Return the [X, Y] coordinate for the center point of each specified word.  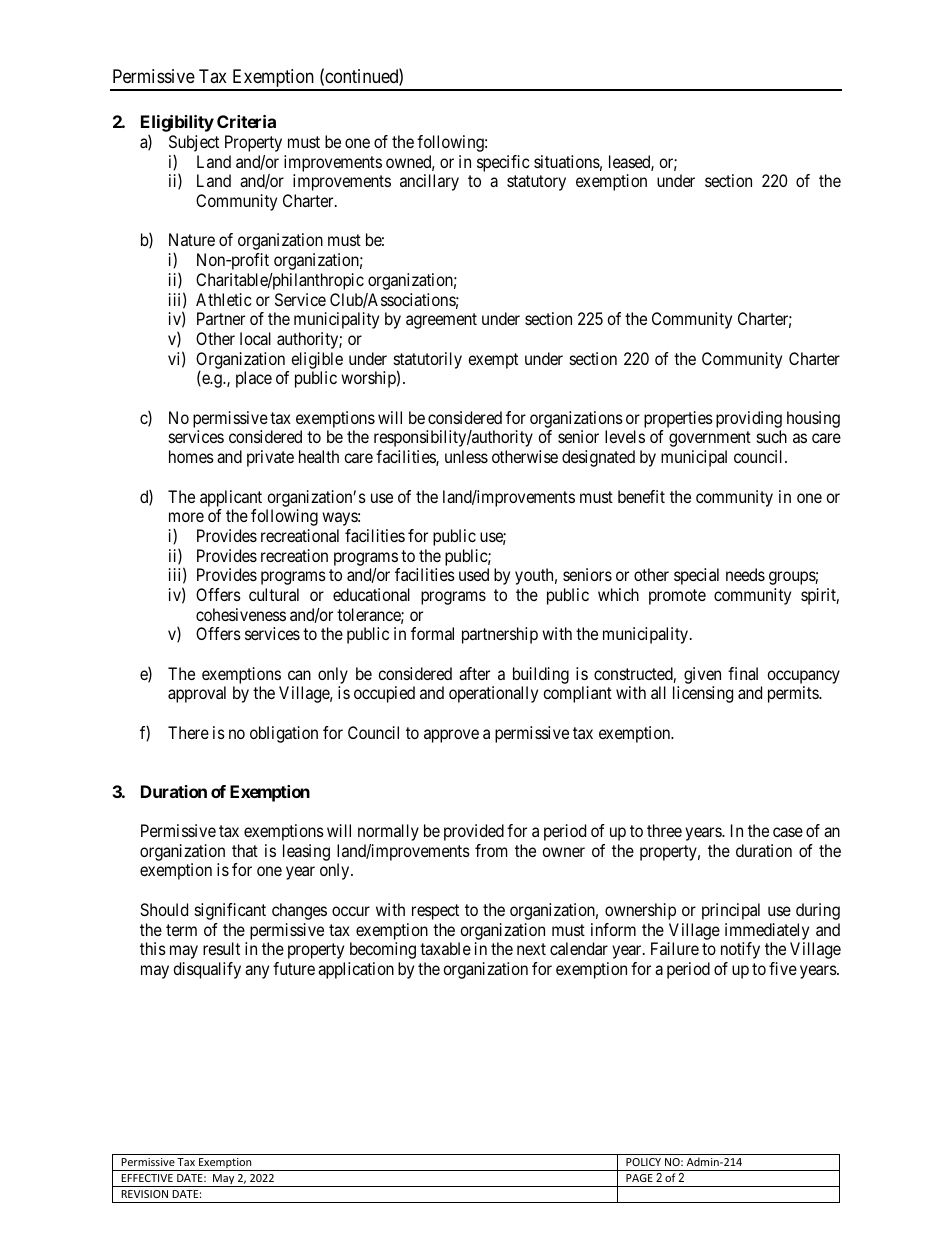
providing [749, 419]
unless [466, 456]
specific [503, 163]
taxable [445, 948]
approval [197, 694]
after [474, 673]
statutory [536, 183]
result [221, 948]
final [743, 673]
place [254, 379]
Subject [194, 145]
